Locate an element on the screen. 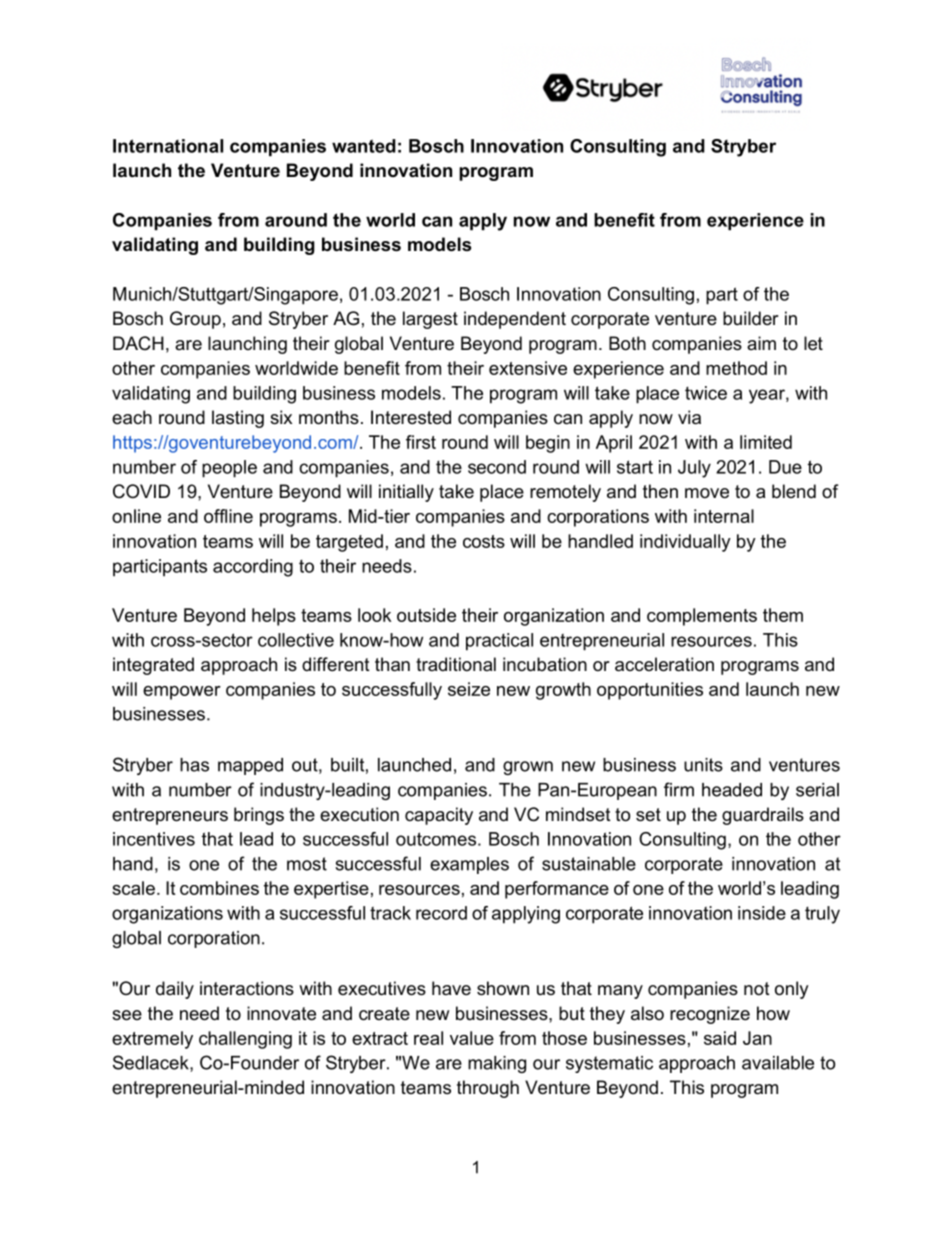 Image resolution: width=952 pixels, height=1233 pixels. builder is located at coordinates (751, 318).
